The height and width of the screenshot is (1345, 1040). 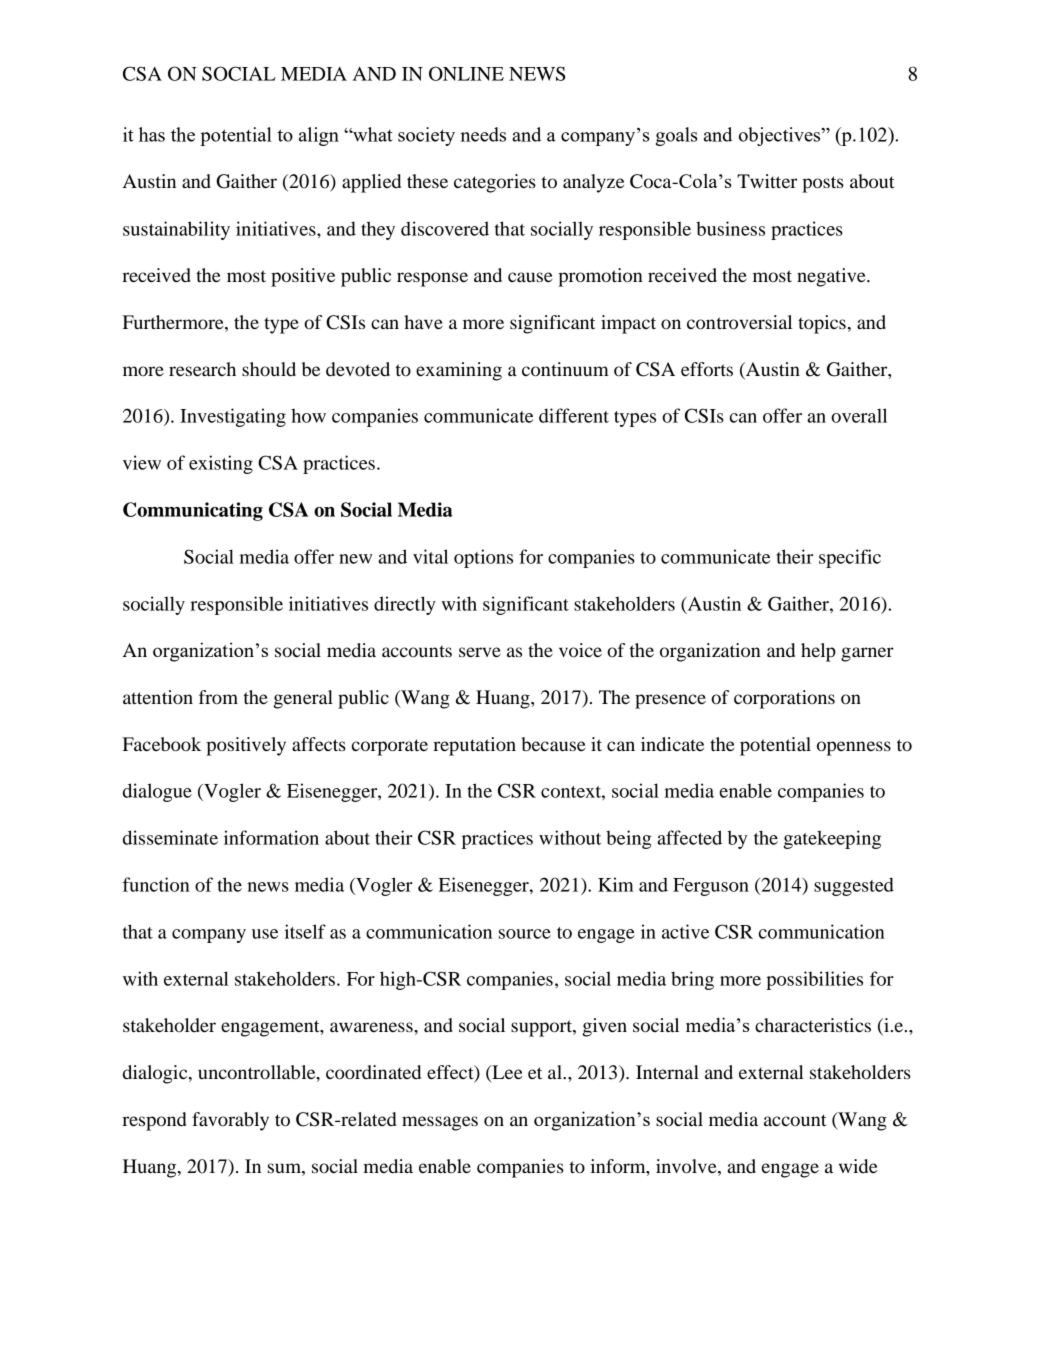 I want to click on research, so click(x=202, y=369).
